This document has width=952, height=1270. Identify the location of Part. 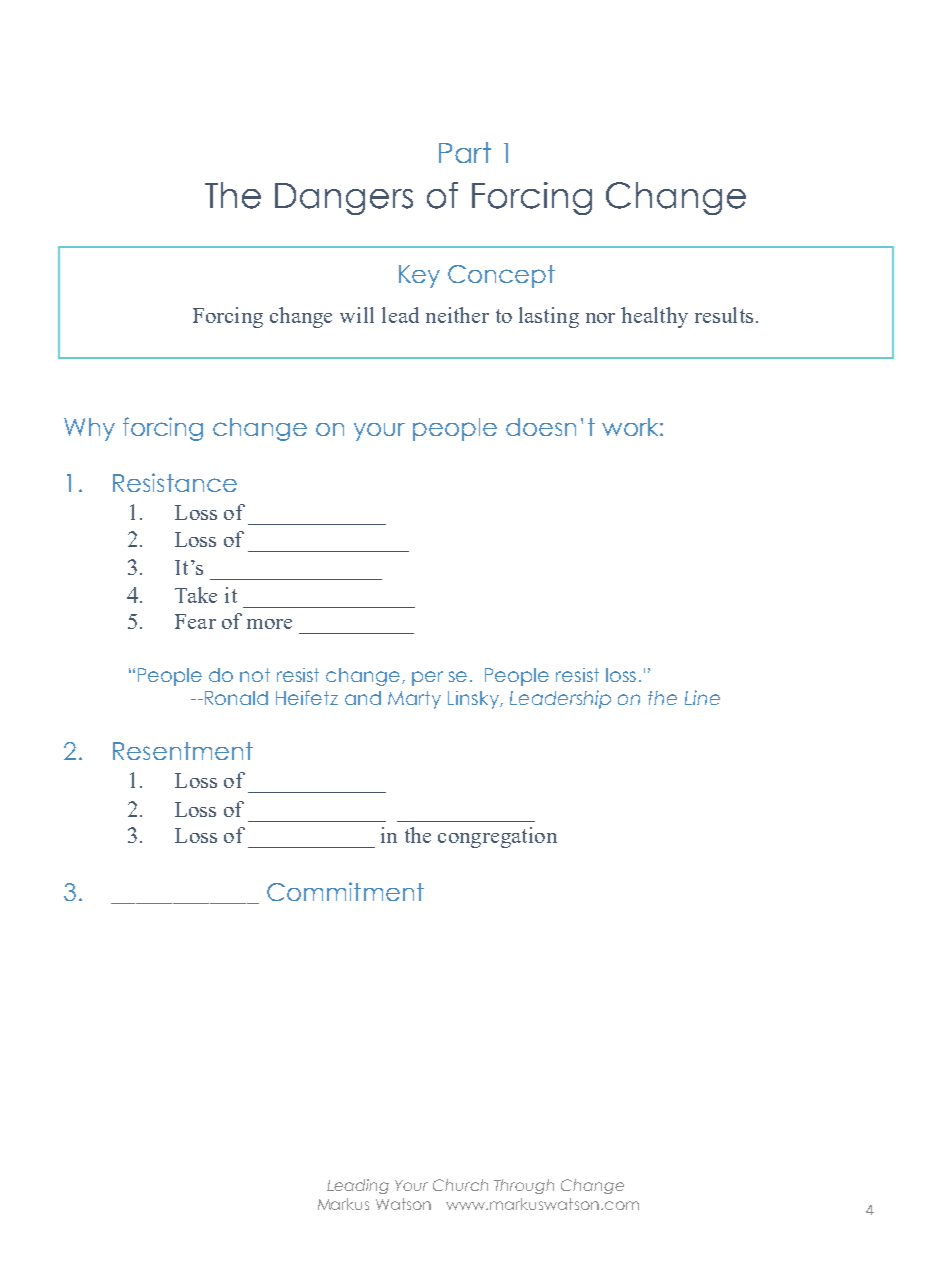
(465, 152).
